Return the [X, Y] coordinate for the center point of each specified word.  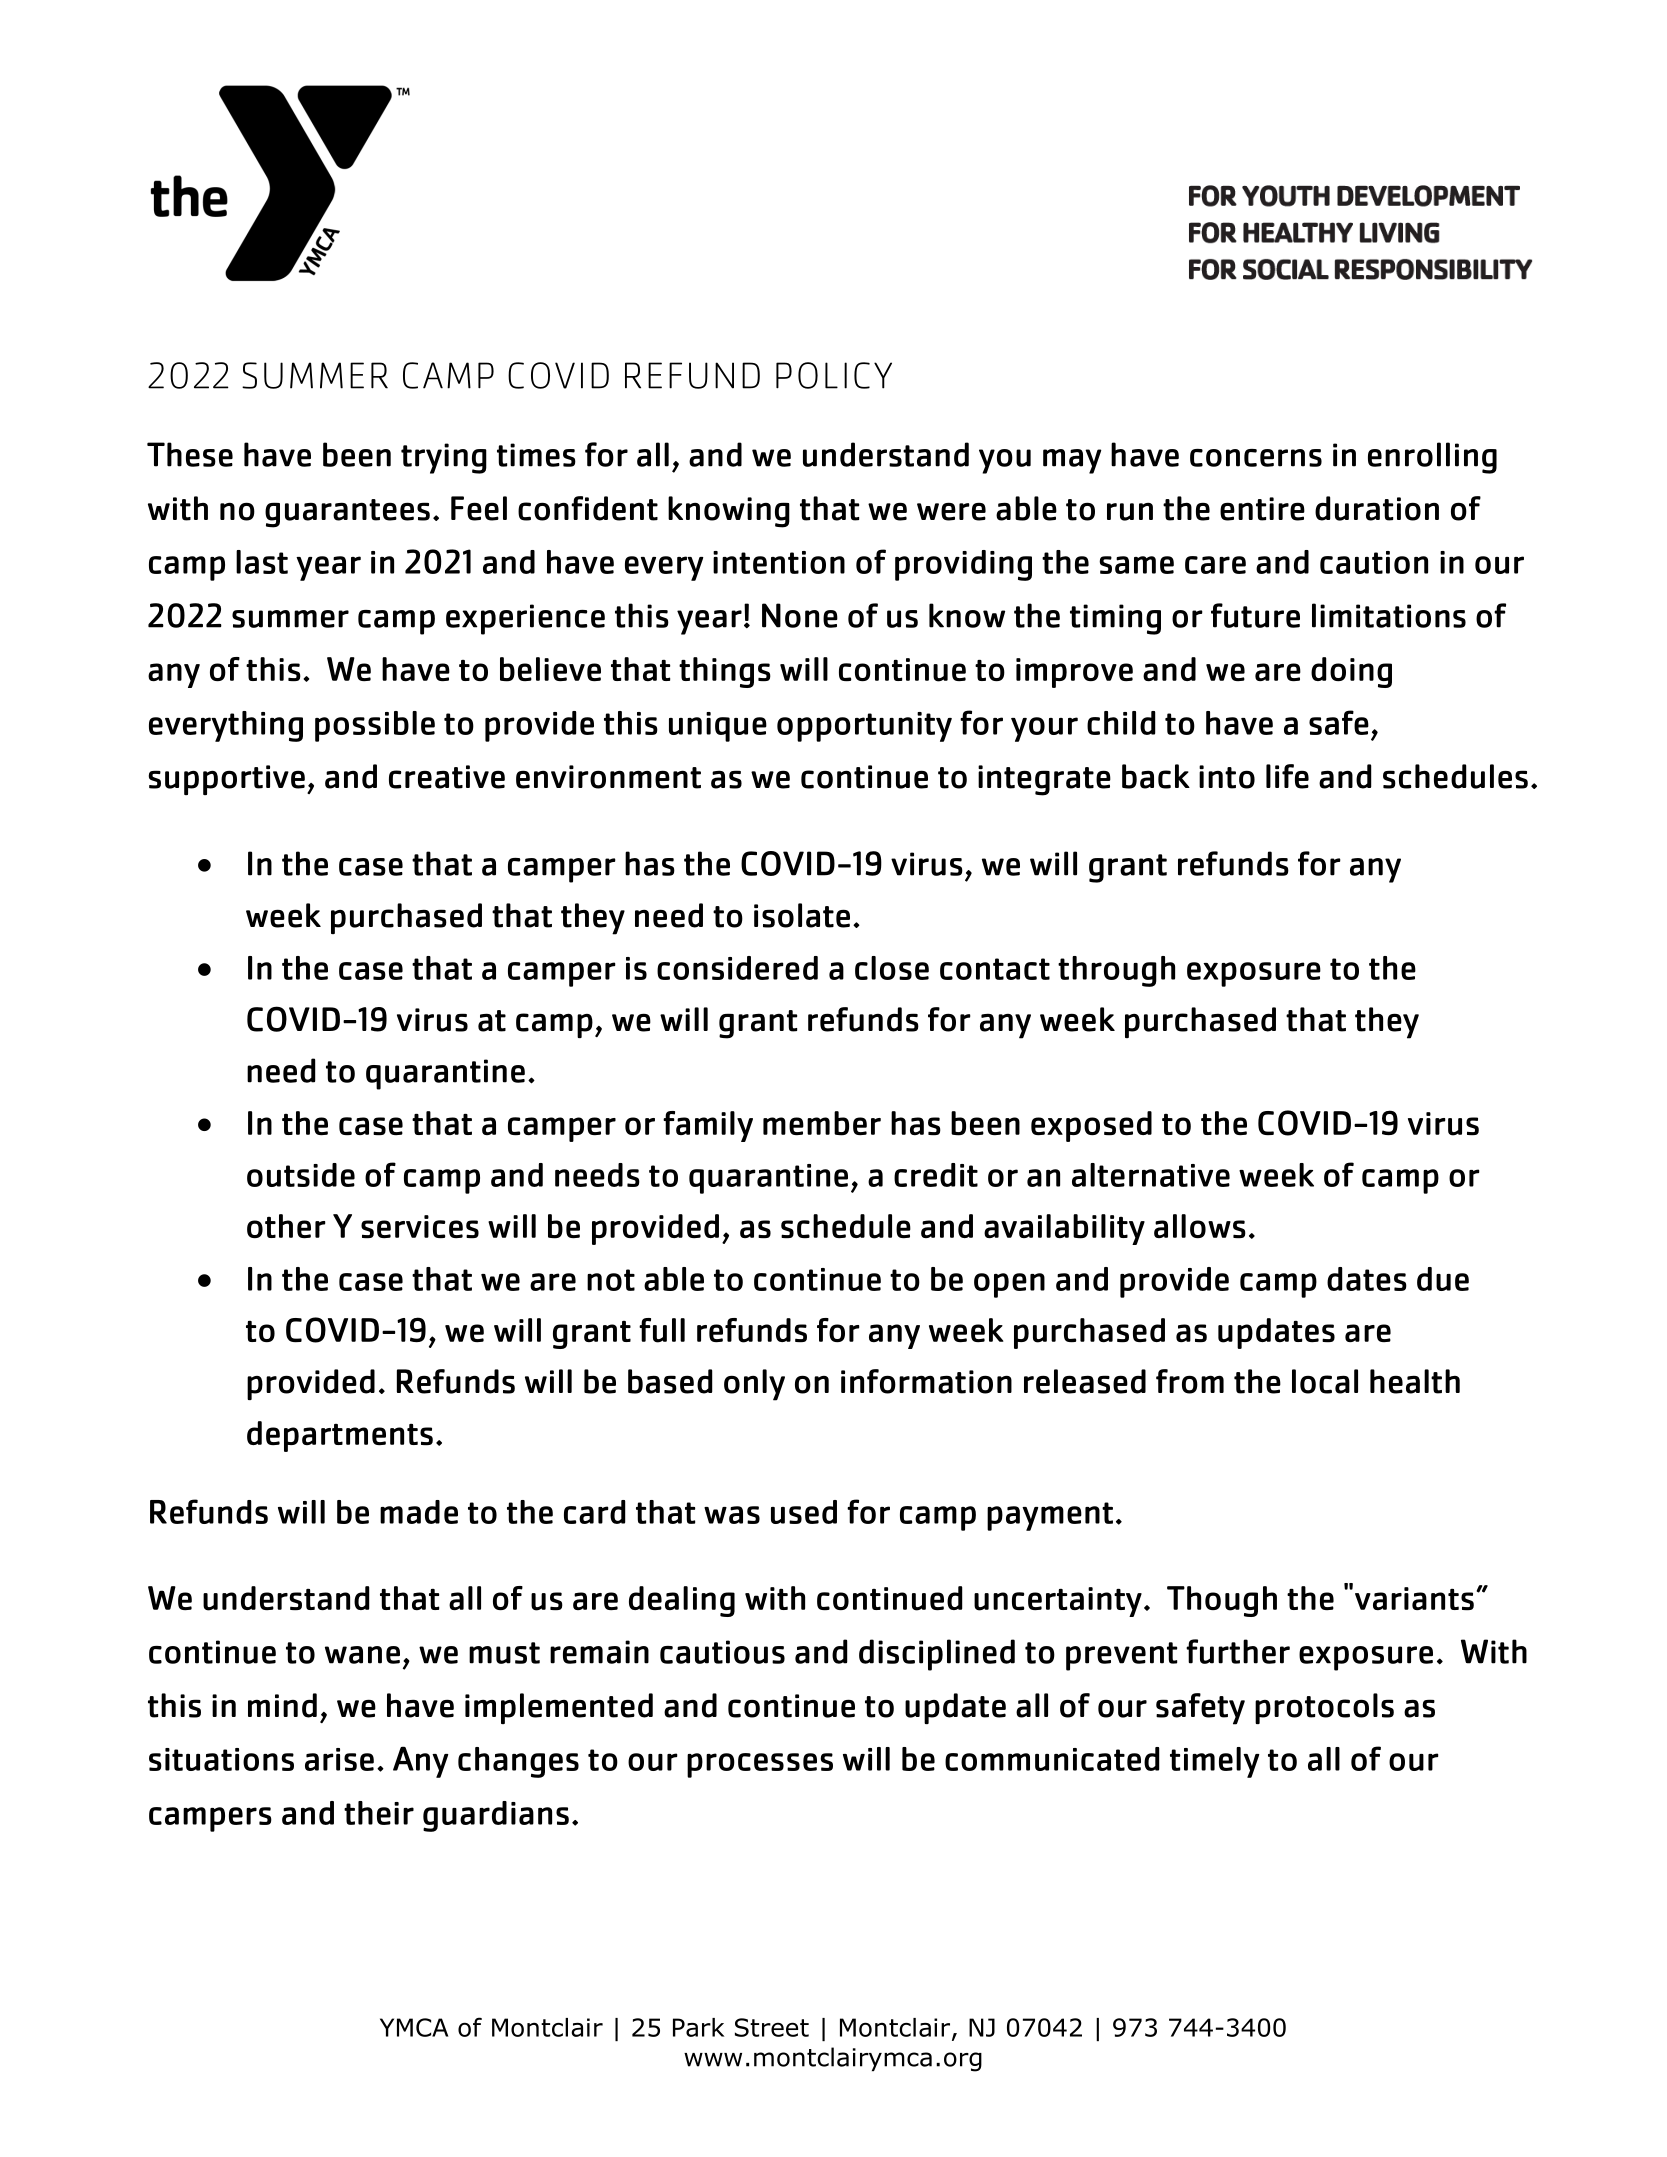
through [1116, 971]
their [379, 1813]
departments [340, 1436]
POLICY [834, 375]
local [1325, 1381]
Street [772, 2027]
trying [444, 458]
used [804, 1512]
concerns [1256, 458]
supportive [227, 780]
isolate [802, 915]
